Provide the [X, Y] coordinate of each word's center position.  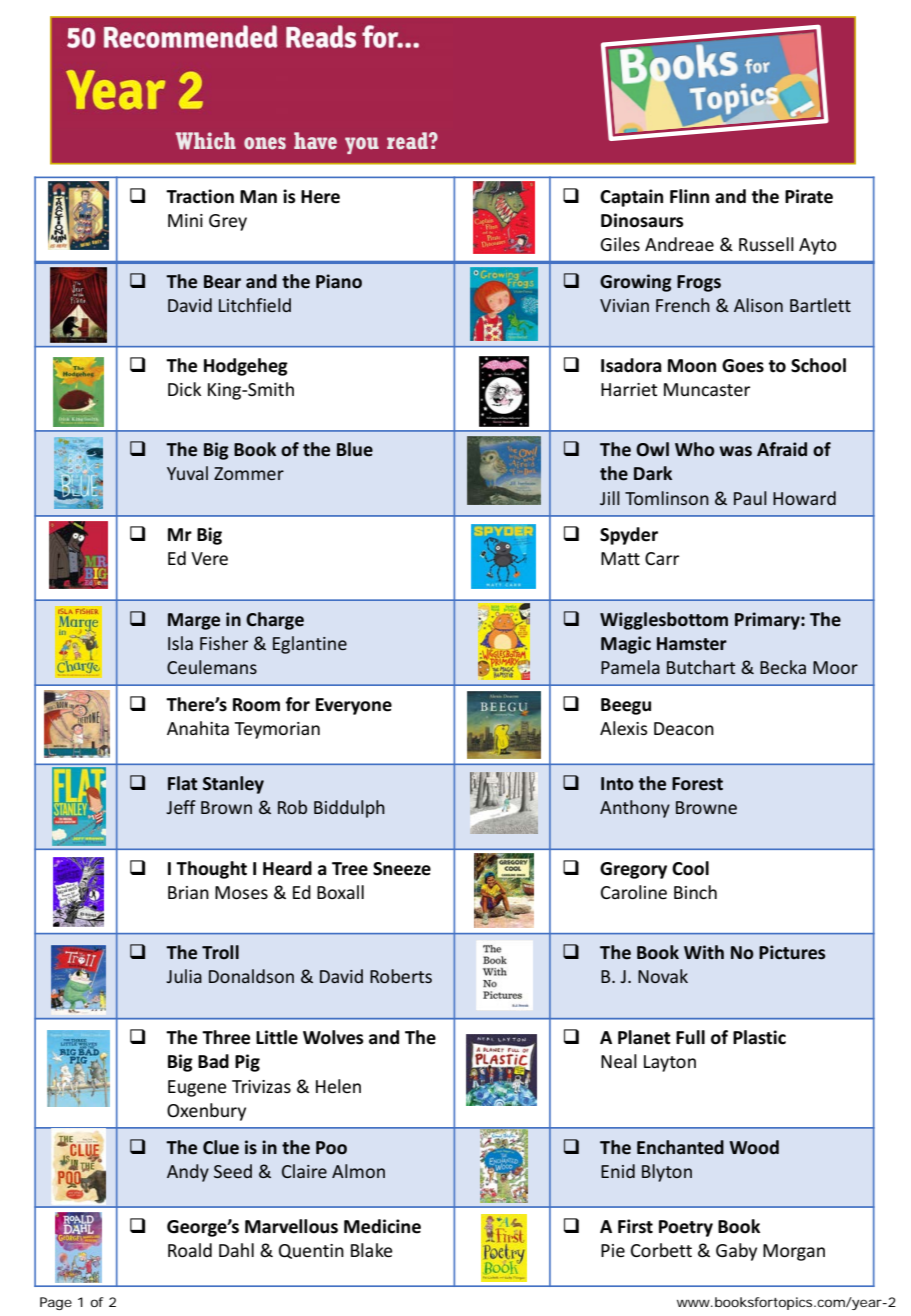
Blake [372, 1250]
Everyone [354, 706]
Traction [200, 196]
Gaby [736, 1252]
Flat [183, 783]
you [362, 145]
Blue [355, 449]
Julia [184, 976]
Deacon [684, 728]
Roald [190, 1250]
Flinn [689, 196]
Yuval [187, 473]
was [735, 451]
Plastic [759, 1037]
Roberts [401, 976]
